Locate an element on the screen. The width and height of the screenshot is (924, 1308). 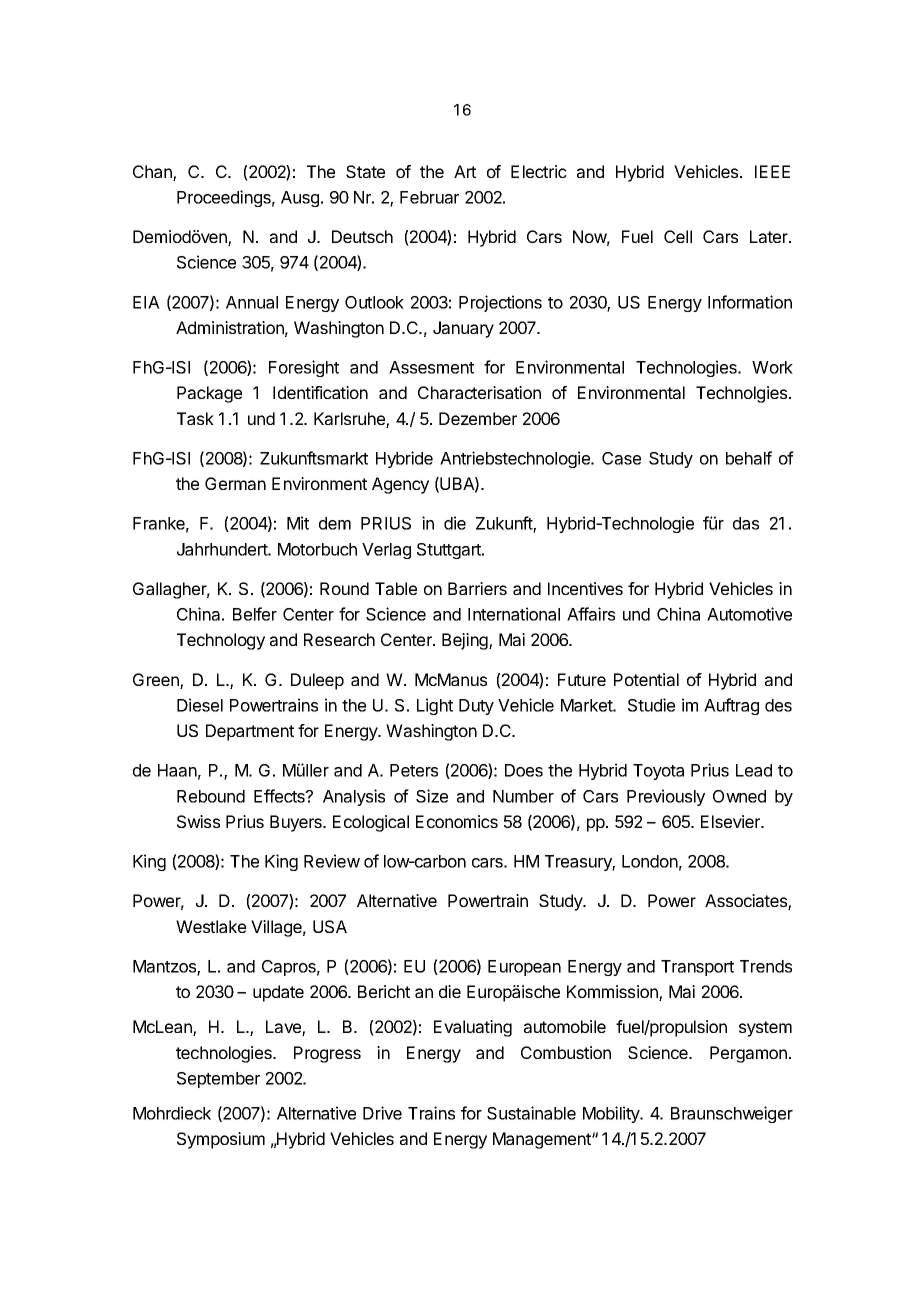
Stuttgart is located at coordinates (450, 551).
